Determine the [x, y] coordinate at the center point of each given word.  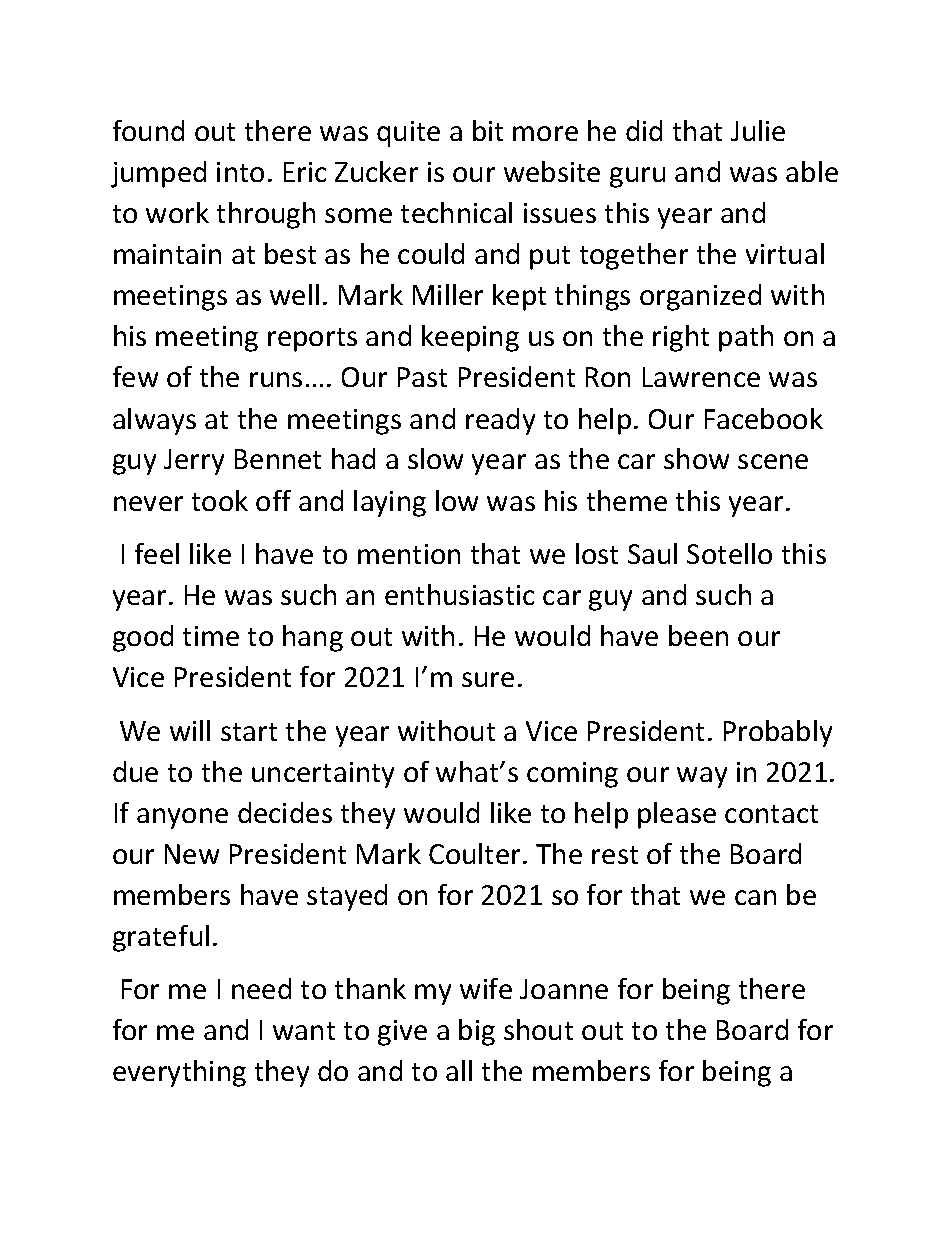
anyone [182, 818]
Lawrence [701, 377]
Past [422, 377]
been [698, 635]
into [240, 172]
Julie [758, 130]
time [211, 636]
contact [771, 814]
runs [276, 379]
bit [488, 130]
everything [179, 1073]
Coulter [476, 853]
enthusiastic [459, 594]
